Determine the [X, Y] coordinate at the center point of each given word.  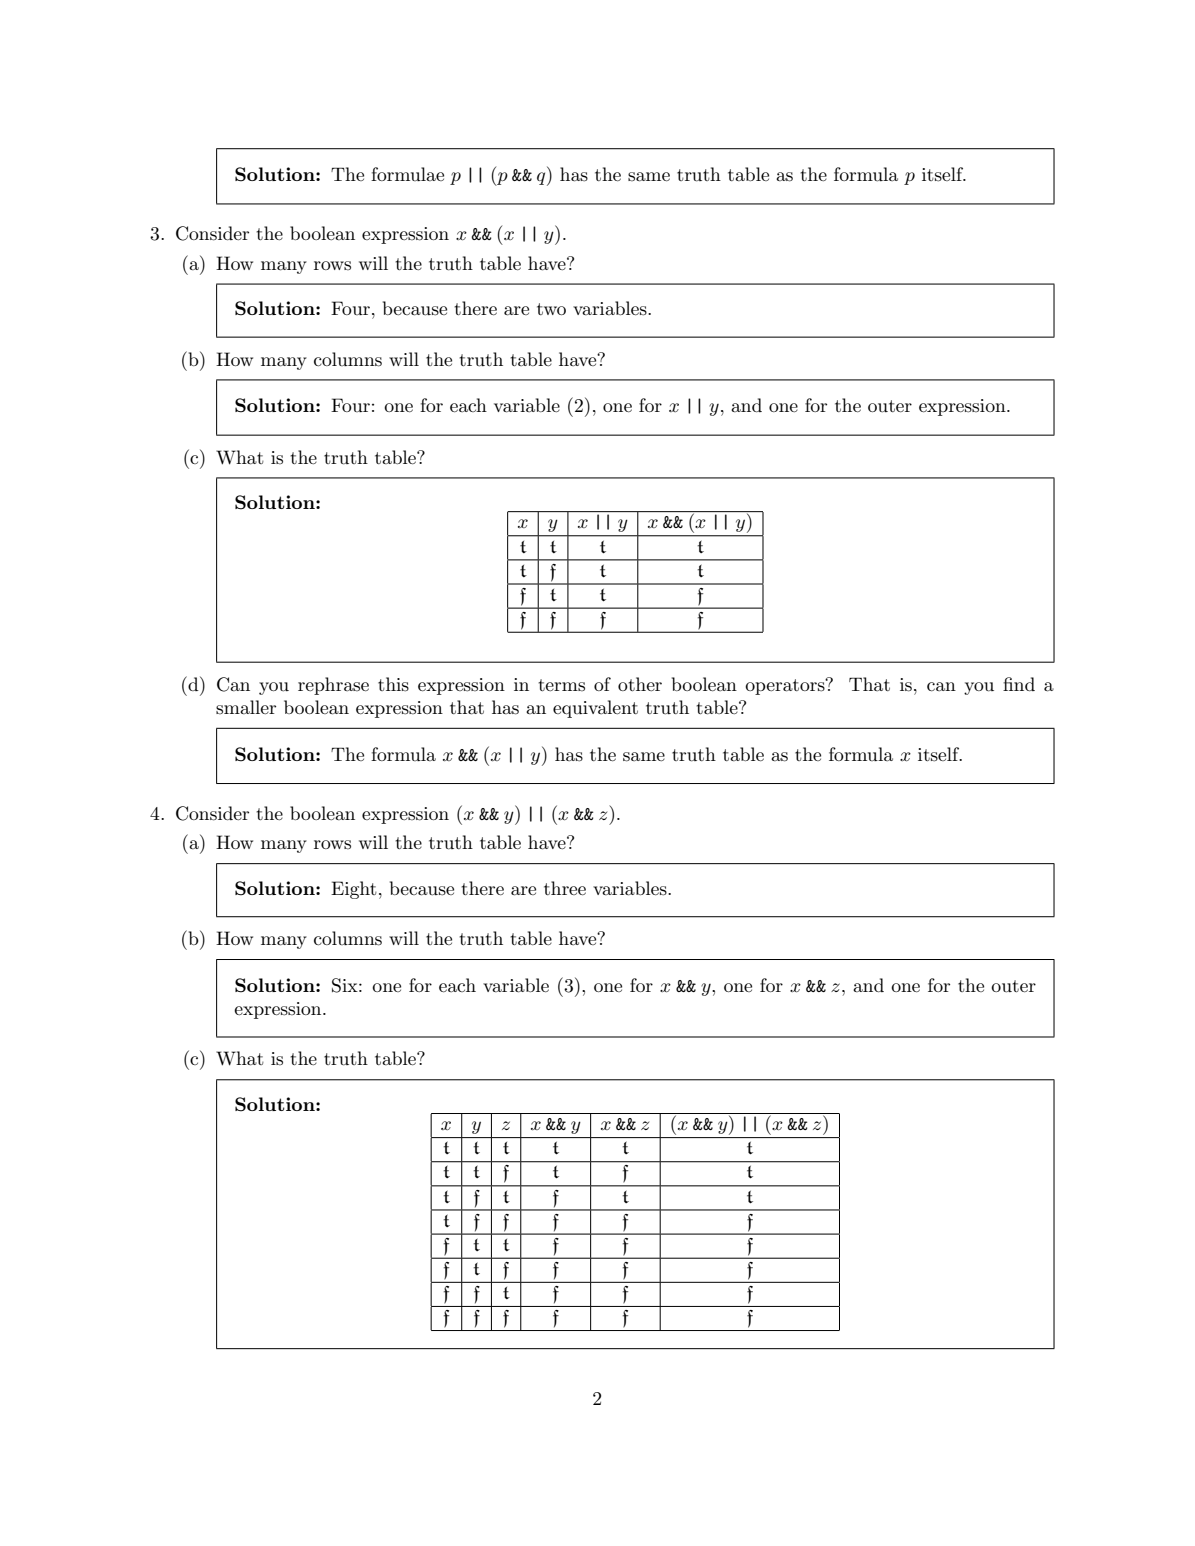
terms [561, 685]
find [1019, 684]
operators [786, 686]
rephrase [333, 686]
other [640, 684]
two [551, 309]
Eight [354, 890]
